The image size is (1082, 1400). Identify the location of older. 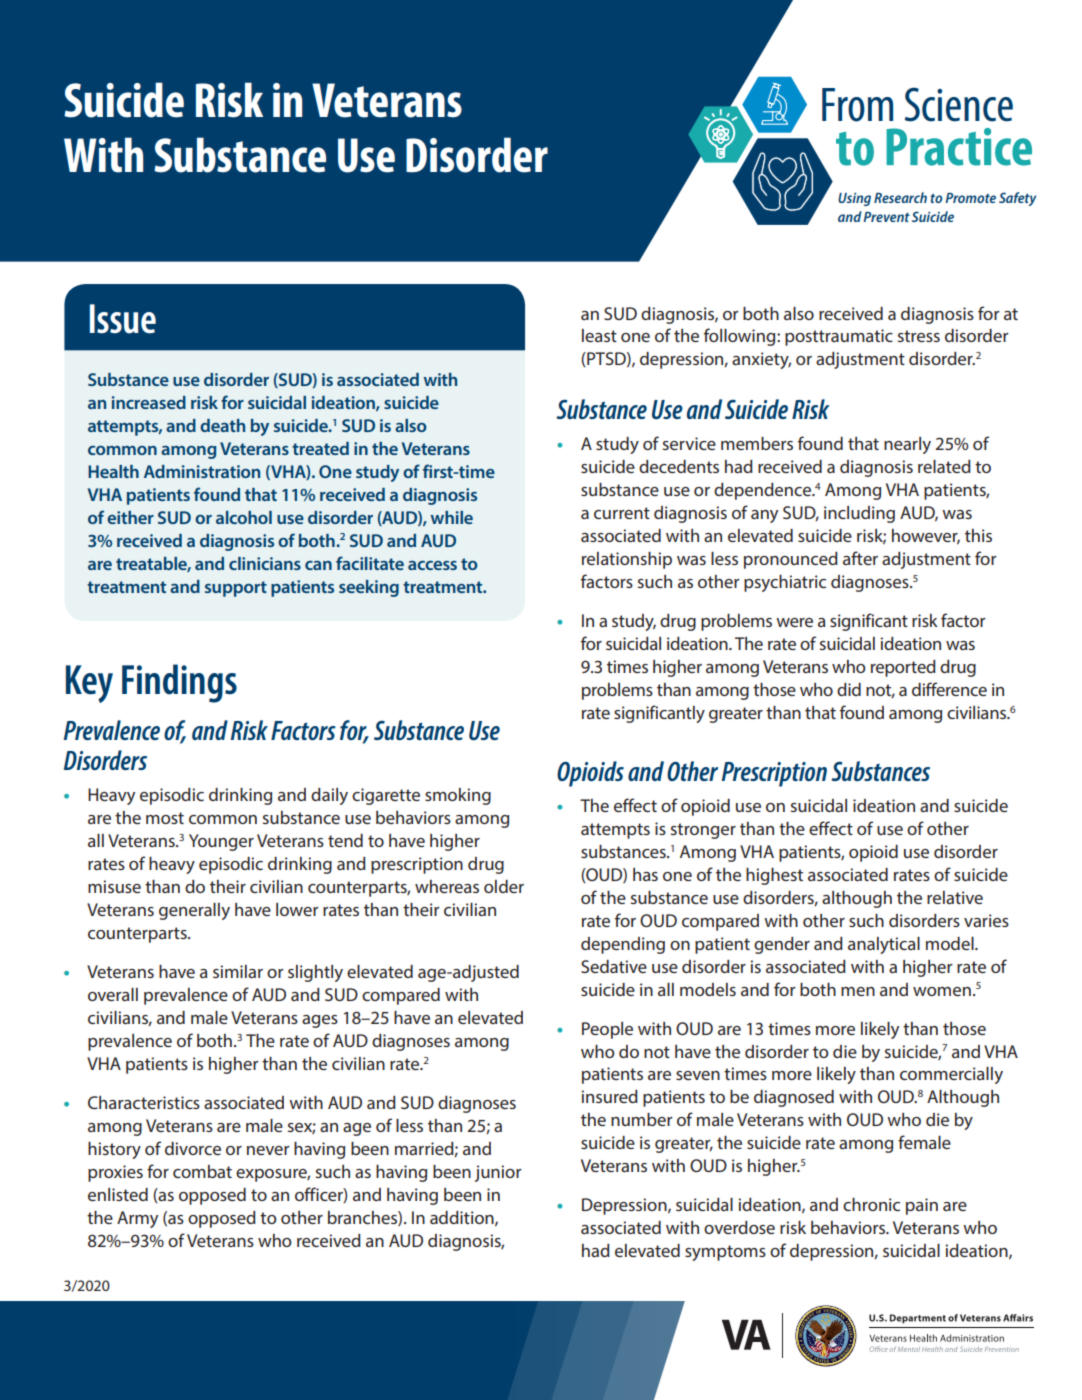
(504, 886).
